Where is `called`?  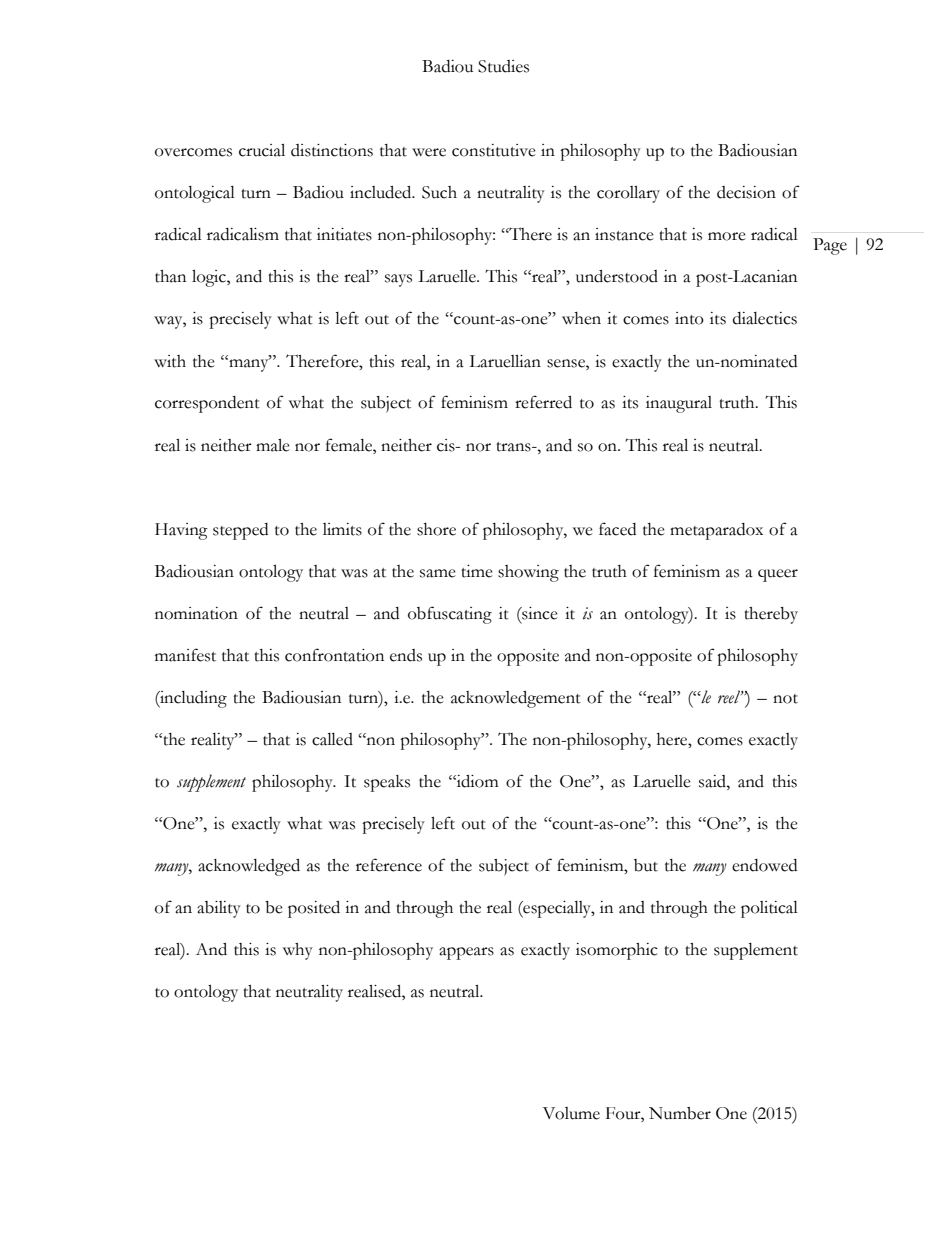 called is located at coordinates (332, 739).
